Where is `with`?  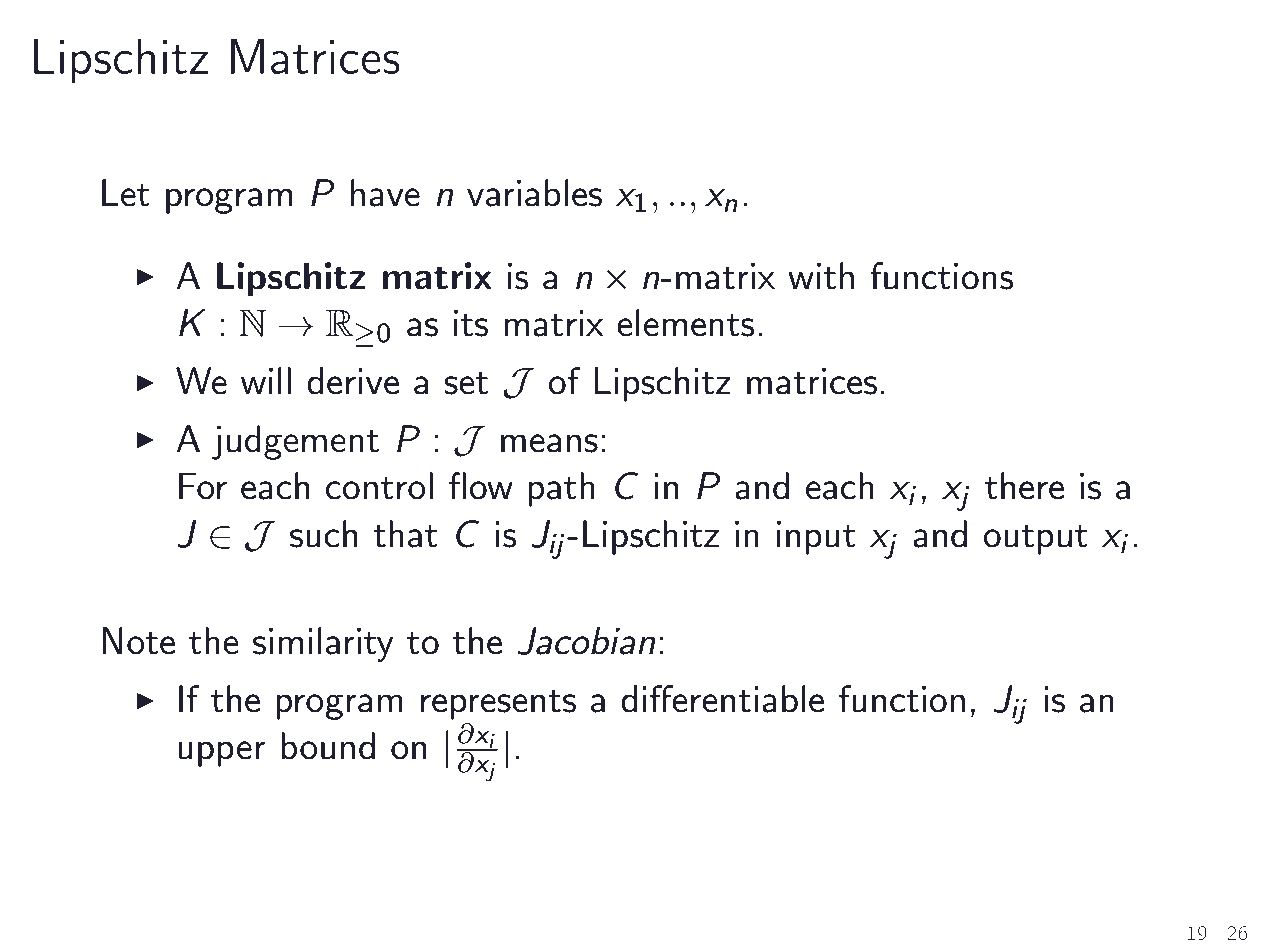
with is located at coordinates (821, 276).
